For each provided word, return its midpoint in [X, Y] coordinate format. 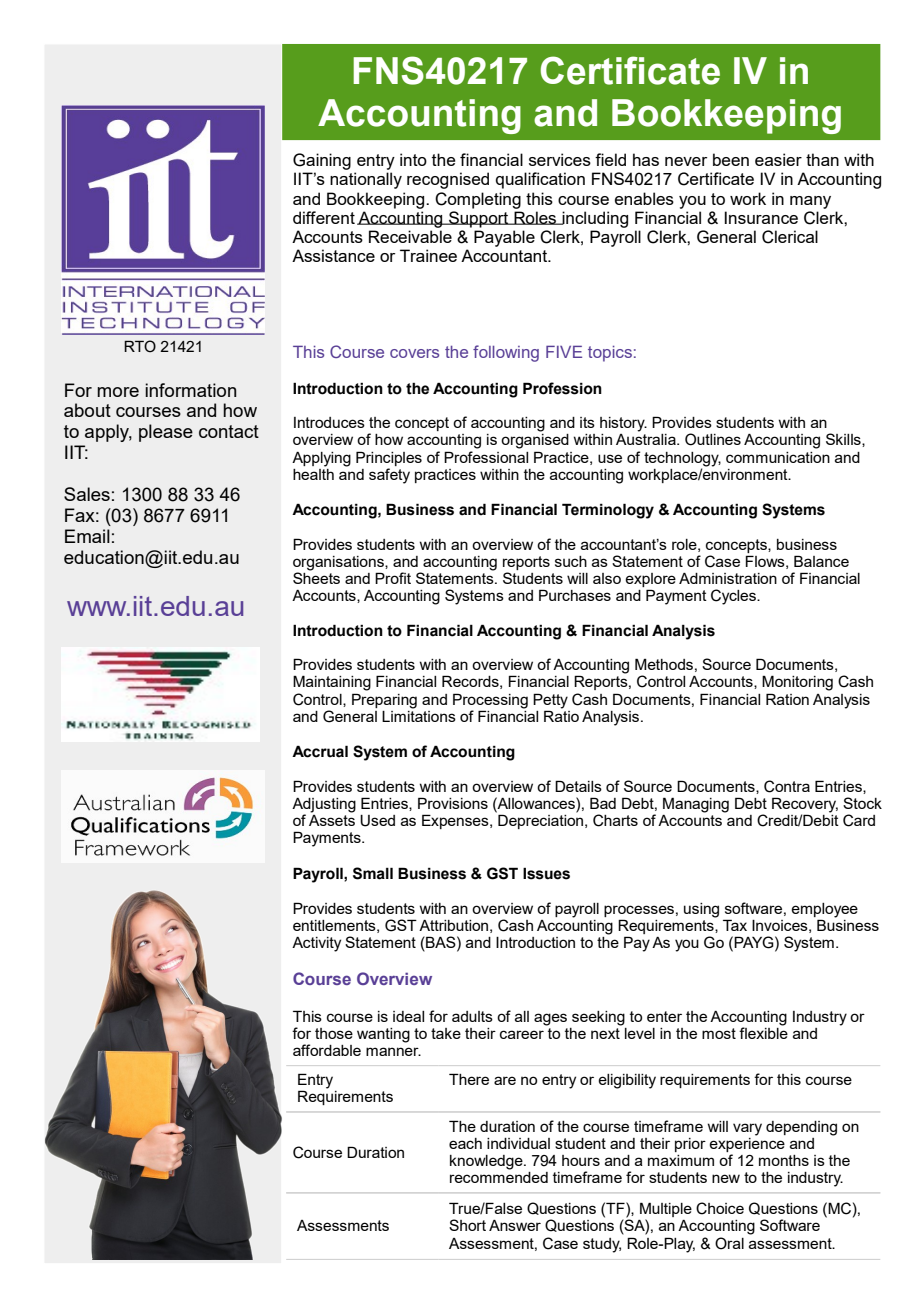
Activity [316, 944]
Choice [720, 1208]
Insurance [761, 217]
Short [467, 1225]
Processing [490, 701]
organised [535, 441]
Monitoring [797, 683]
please [166, 433]
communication [778, 457]
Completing [478, 200]
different [324, 217]
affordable [327, 1050]
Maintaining [332, 683]
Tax [735, 925]
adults [472, 1016]
